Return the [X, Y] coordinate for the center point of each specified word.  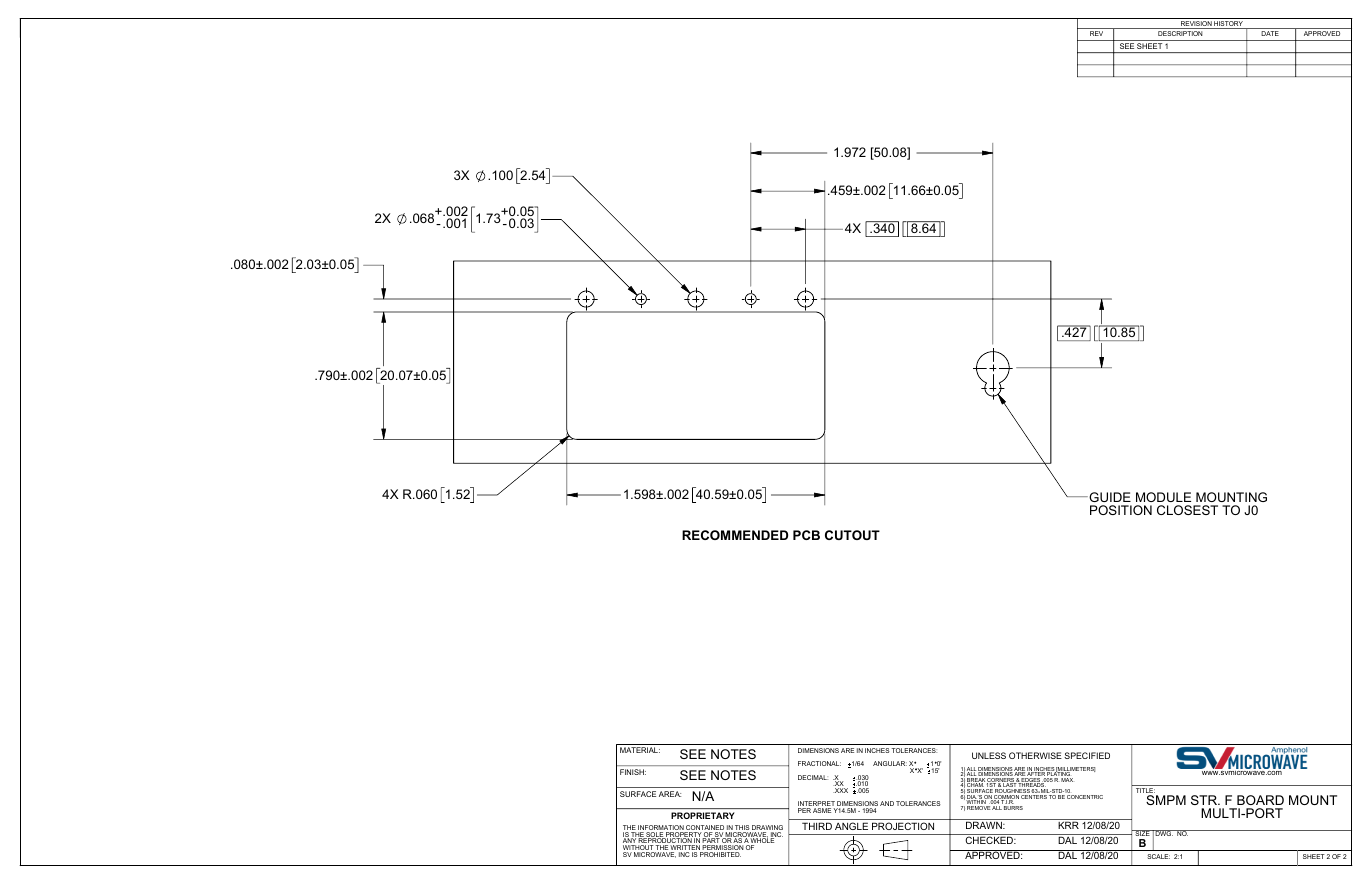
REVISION [1196, 25]
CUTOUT [852, 535]
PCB [806, 535]
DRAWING [766, 829]
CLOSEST [1187, 510]
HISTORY [1229, 25]
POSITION [1121, 510]
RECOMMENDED [735, 535]
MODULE [1163, 497]
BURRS [1013, 808]
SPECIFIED [1087, 755]
